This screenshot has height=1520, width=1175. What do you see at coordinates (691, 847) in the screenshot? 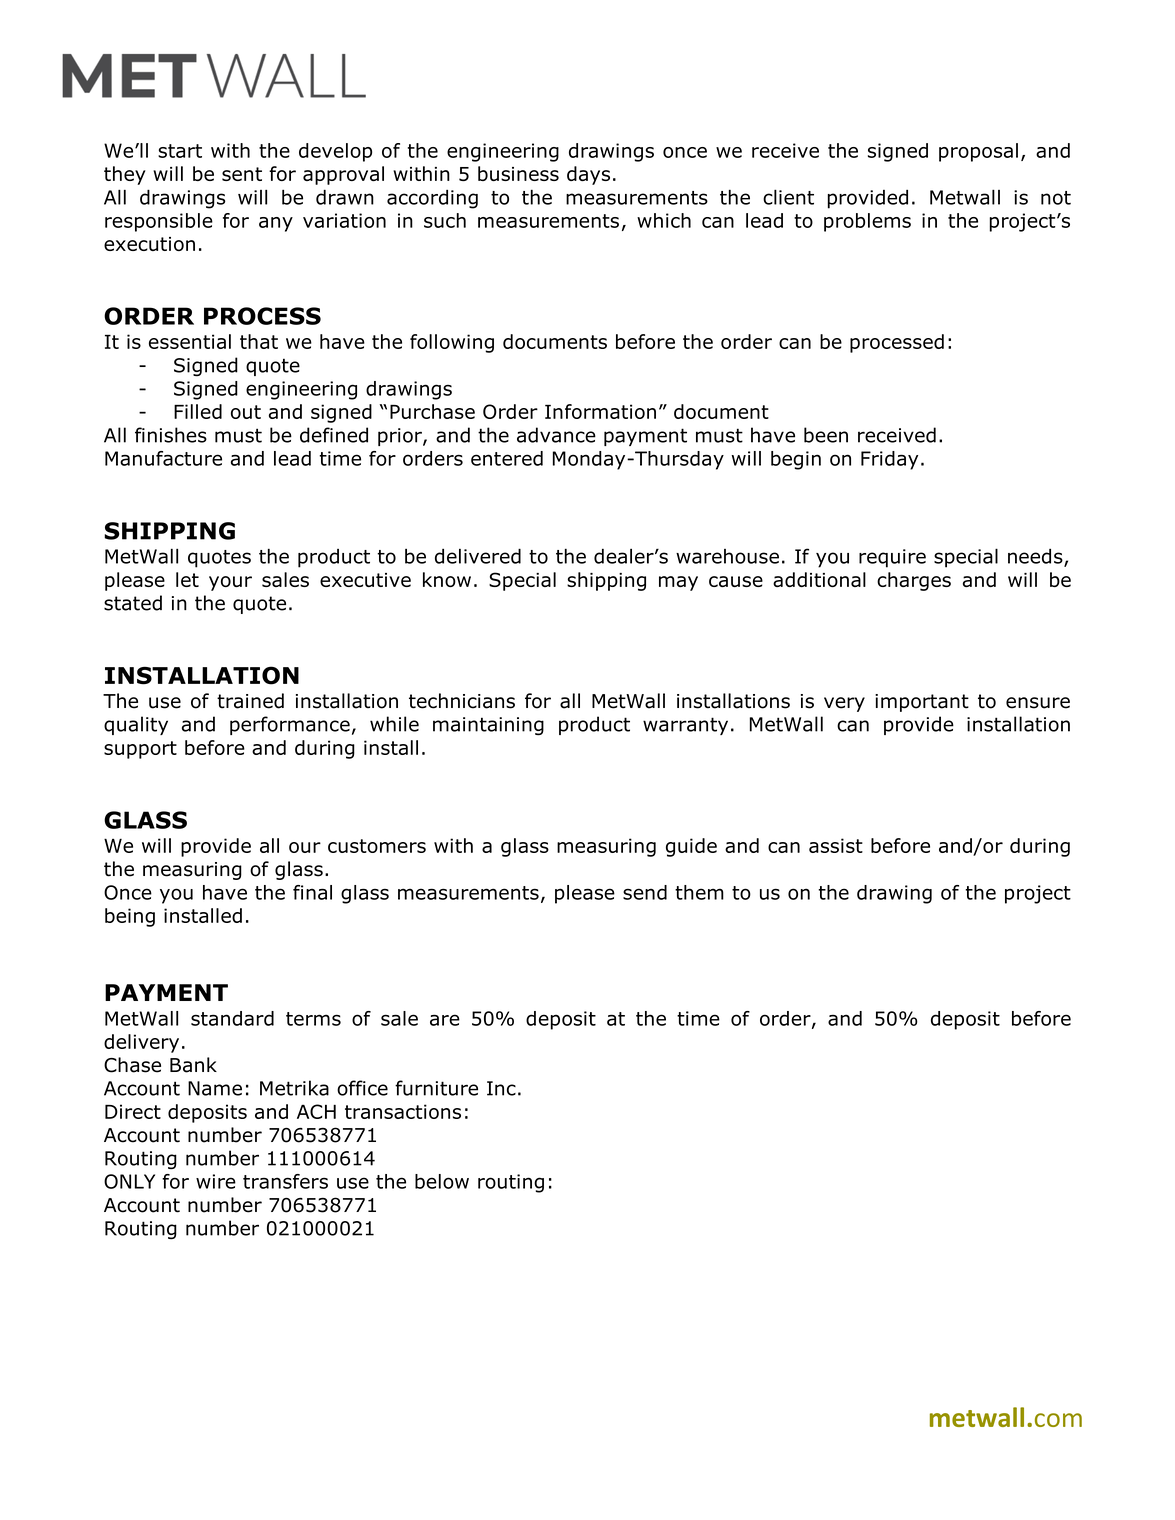
I see `guide` at bounding box center [691, 847].
